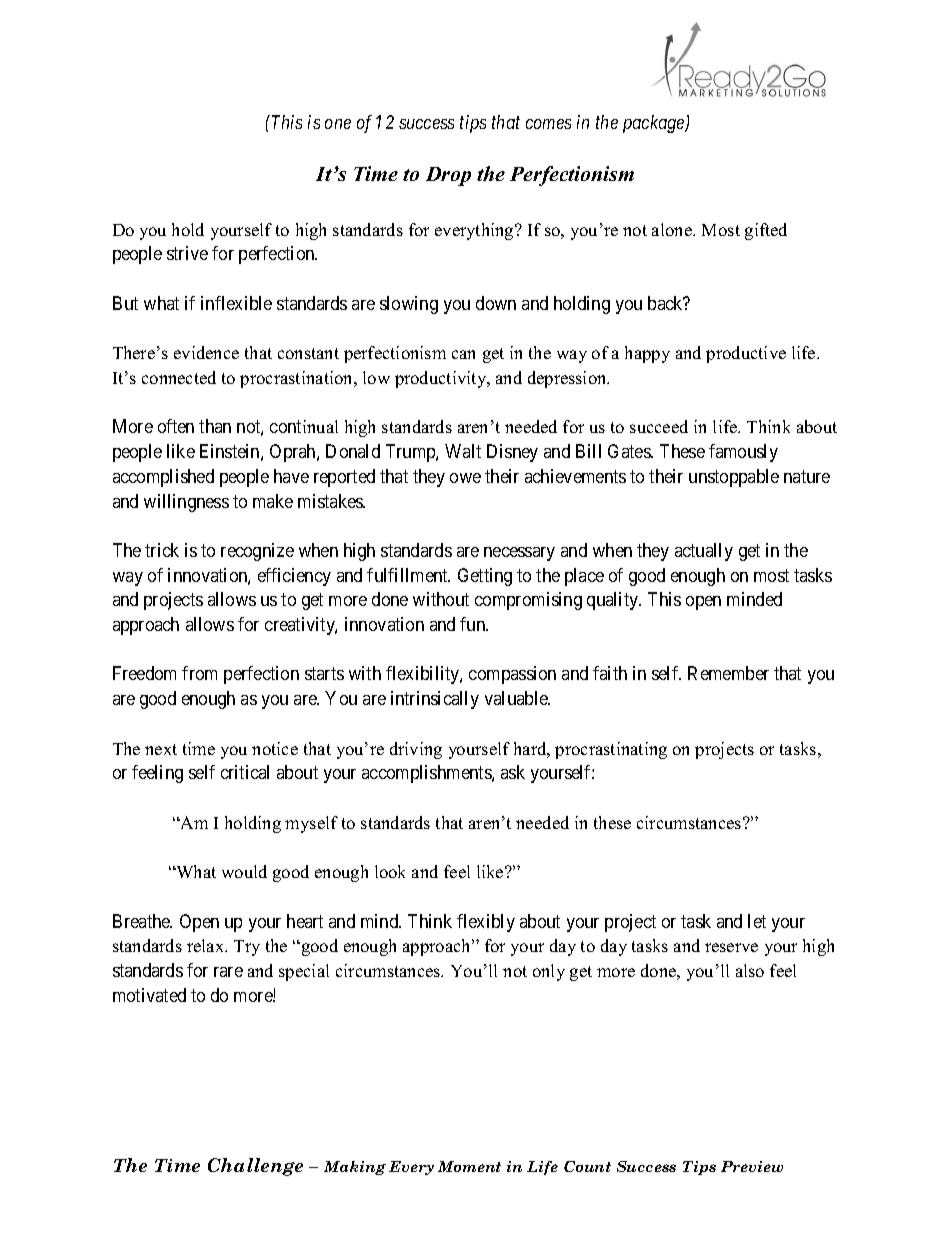 The width and height of the page is (952, 1233). I want to click on package, so click(655, 124).
